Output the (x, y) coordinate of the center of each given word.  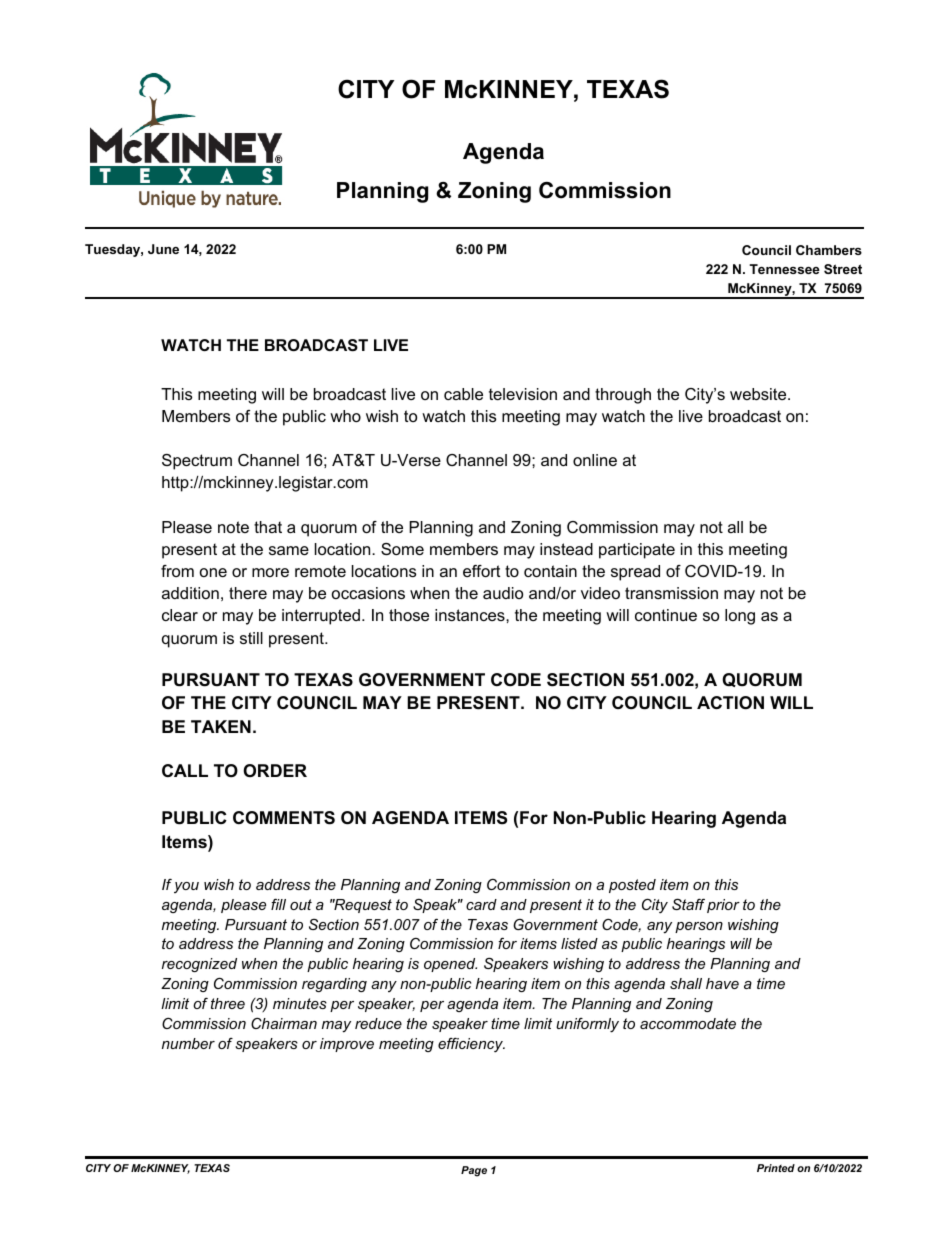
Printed (776, 1168)
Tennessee (784, 269)
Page (474, 1171)
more (270, 572)
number (188, 1043)
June (163, 249)
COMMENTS (284, 818)
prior (723, 906)
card (481, 904)
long (740, 617)
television (523, 394)
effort (481, 571)
